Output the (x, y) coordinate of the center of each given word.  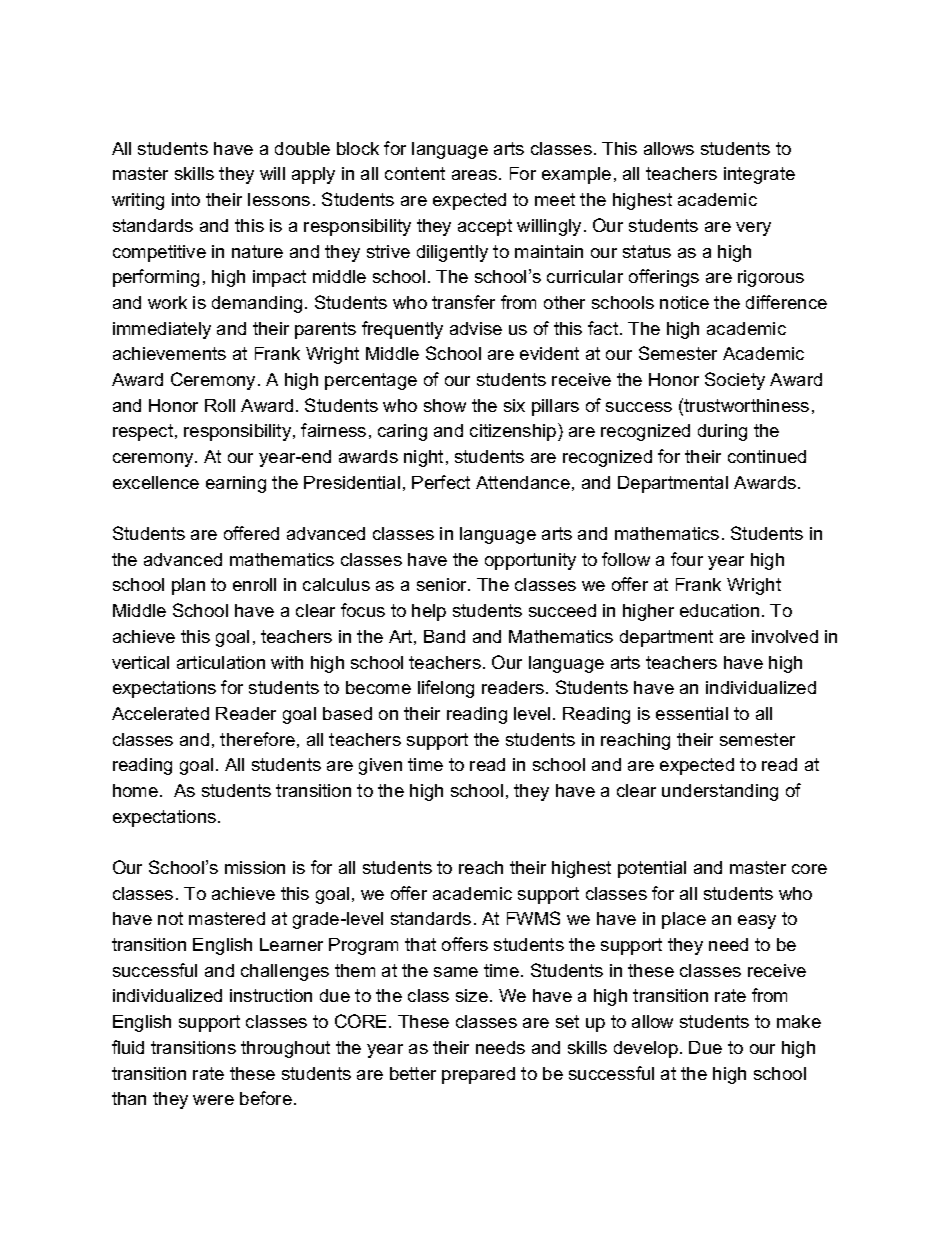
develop (646, 1049)
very (753, 229)
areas (474, 175)
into (186, 199)
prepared (478, 1075)
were (213, 1100)
